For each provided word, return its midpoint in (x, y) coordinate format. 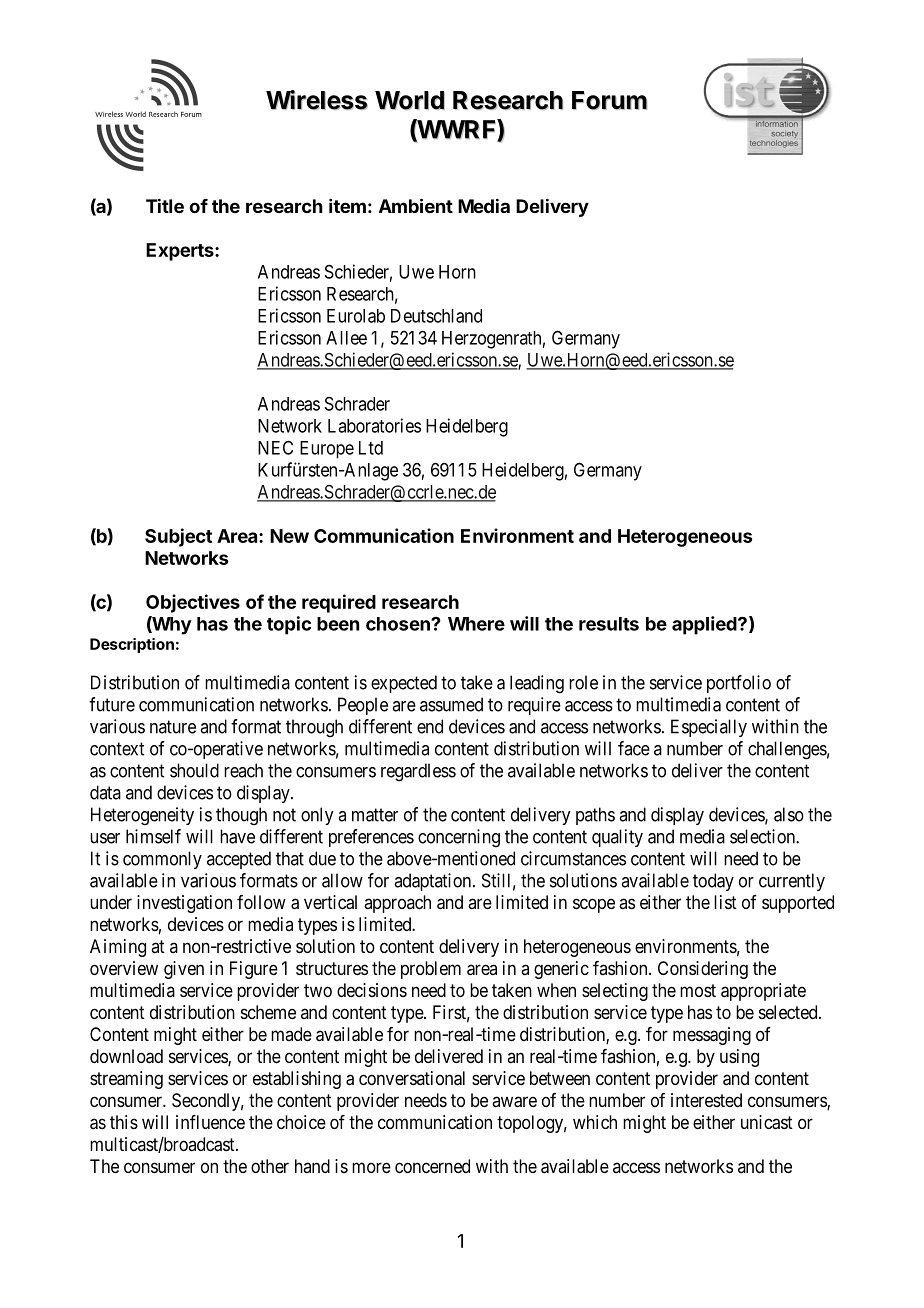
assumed (451, 704)
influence (210, 1122)
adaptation (434, 882)
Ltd (371, 448)
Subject (178, 537)
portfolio (739, 684)
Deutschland (436, 316)
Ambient (416, 205)
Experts (181, 252)
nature (173, 727)
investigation (184, 904)
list (725, 902)
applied (705, 625)
